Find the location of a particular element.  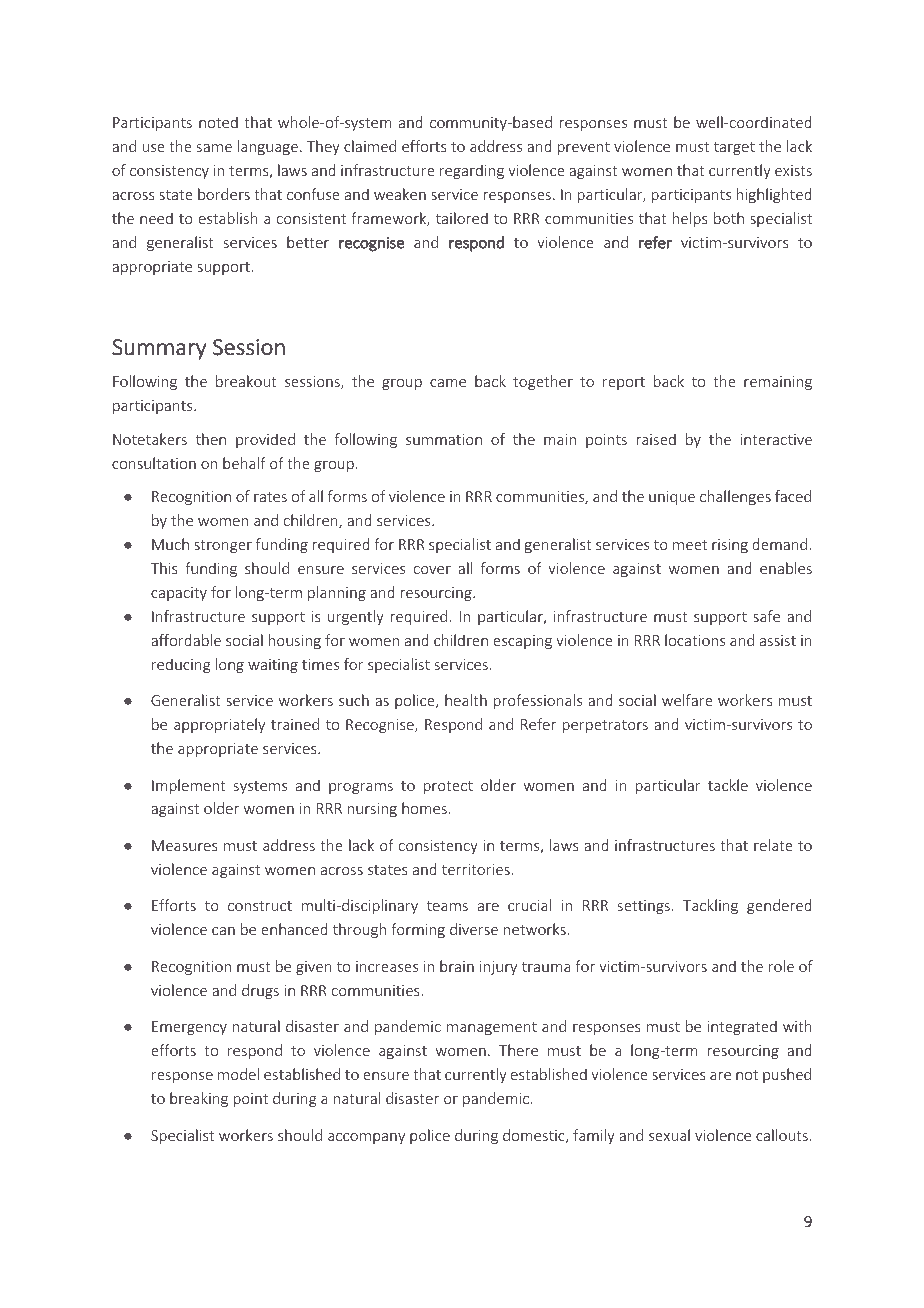

regarding is located at coordinates (472, 171).
